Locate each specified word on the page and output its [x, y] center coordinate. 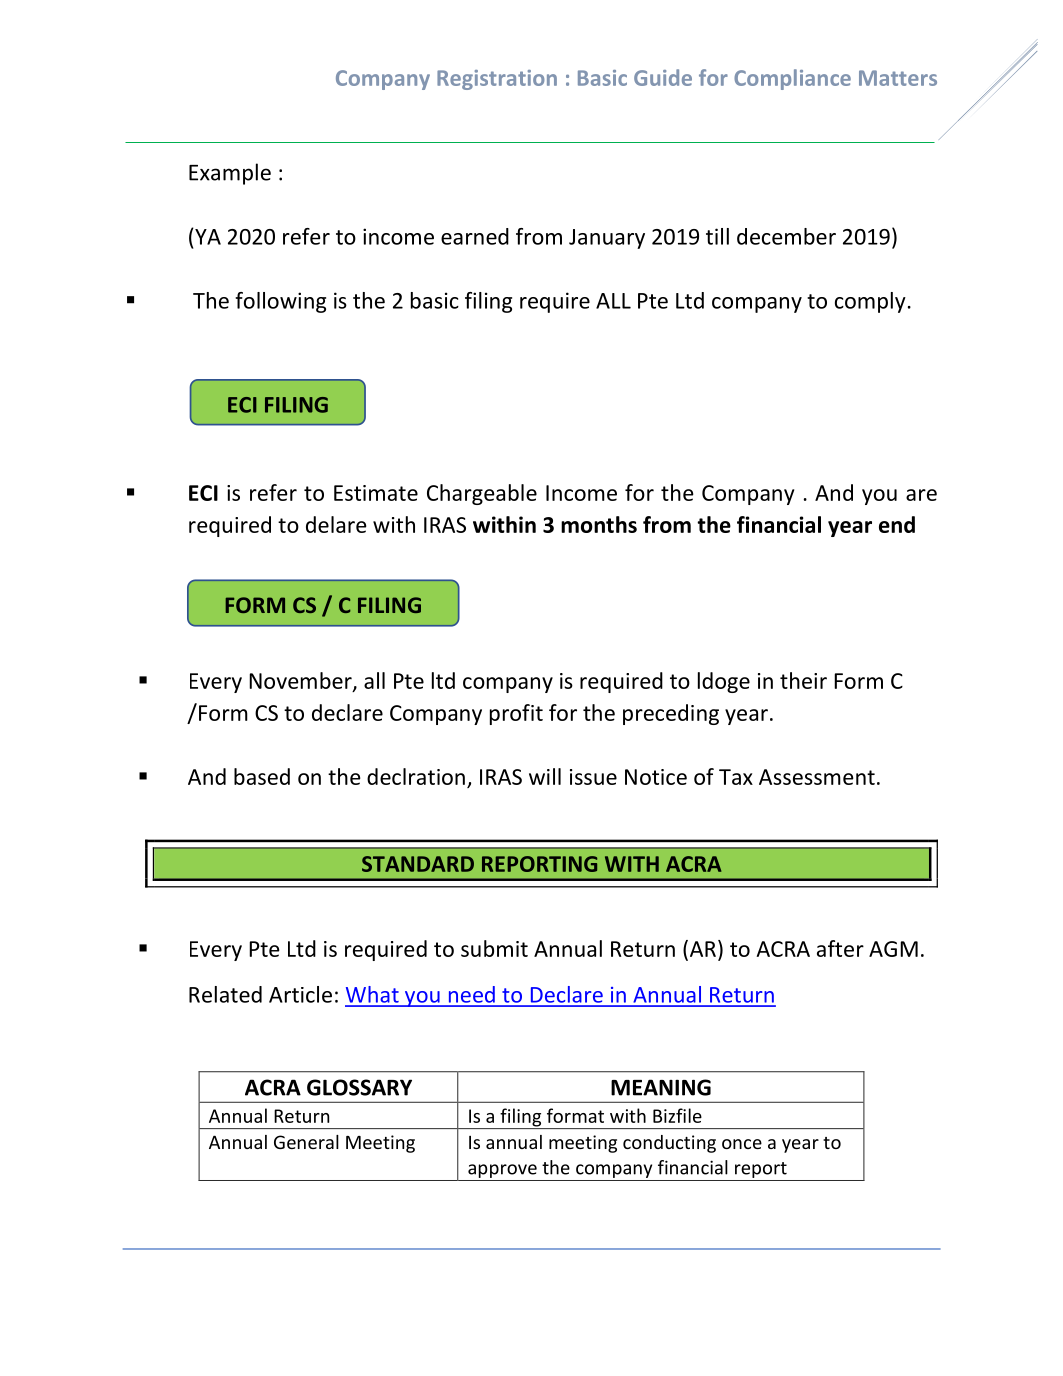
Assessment [817, 777]
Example [230, 174]
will [545, 776]
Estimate [376, 493]
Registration [497, 80]
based [262, 776]
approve [502, 1172]
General [306, 1142]
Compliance [792, 79]
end [897, 524]
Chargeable [482, 494]
